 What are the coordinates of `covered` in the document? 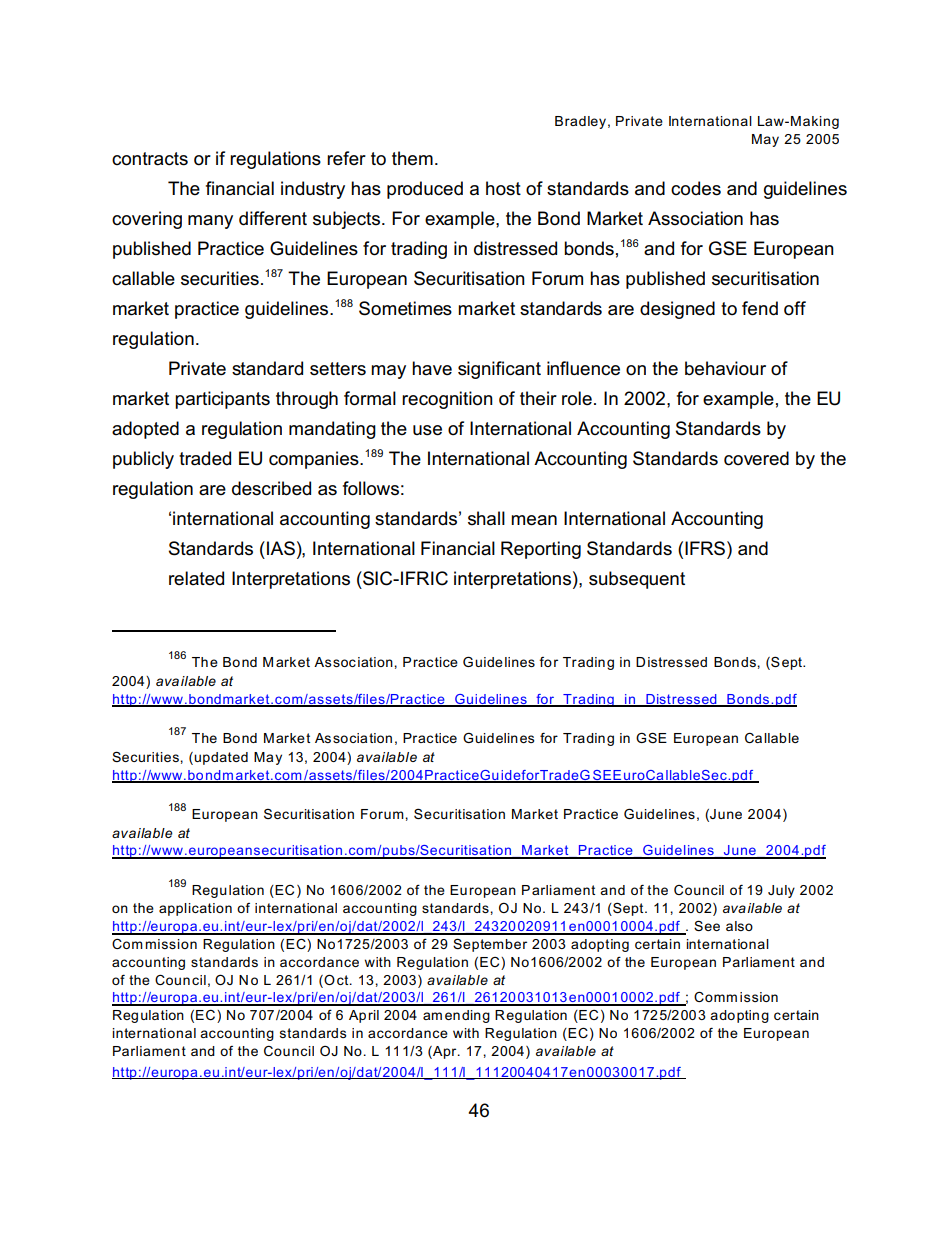 It's located at (756, 458).
